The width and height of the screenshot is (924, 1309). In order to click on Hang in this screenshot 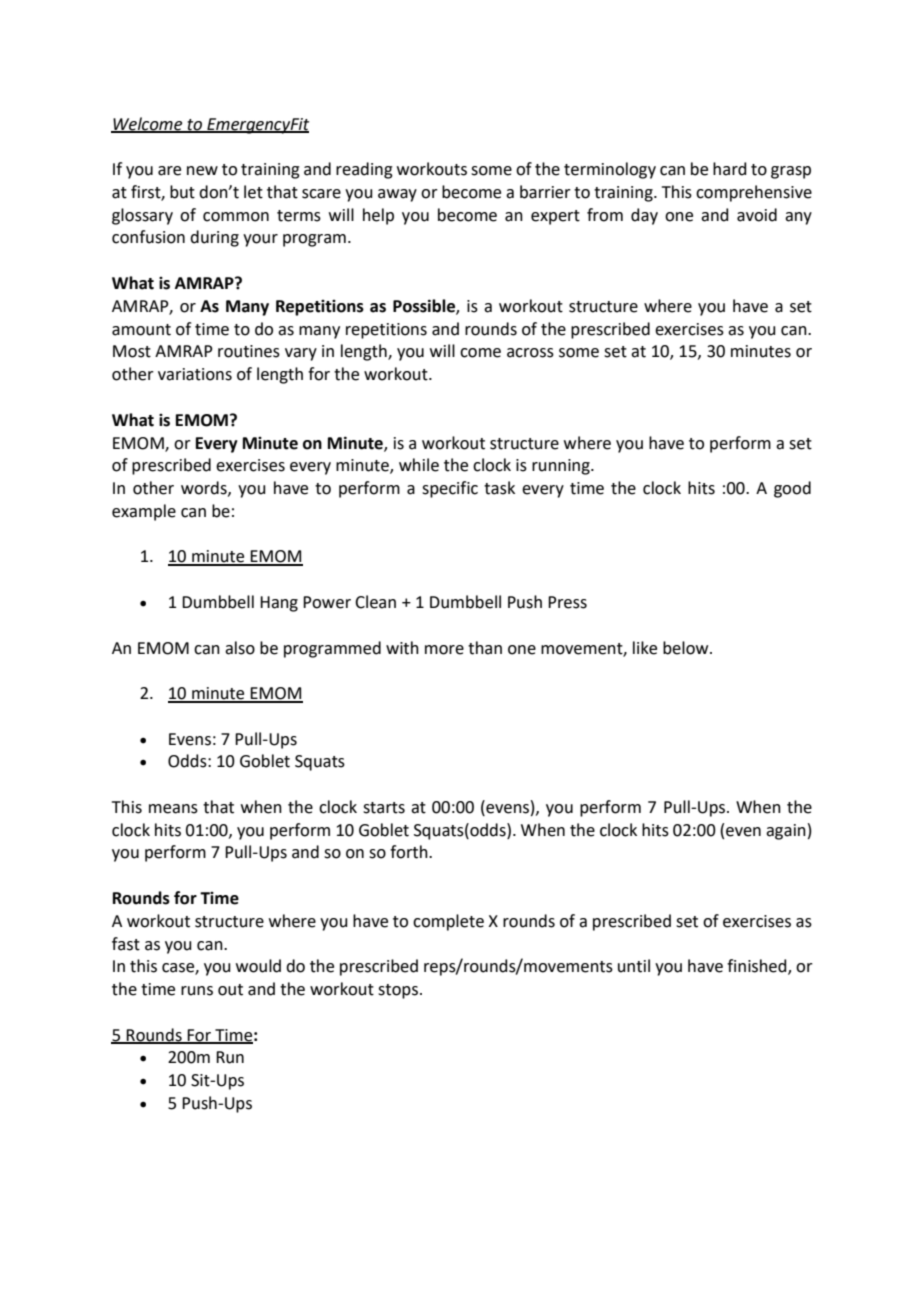, I will do `click(279, 604)`.
